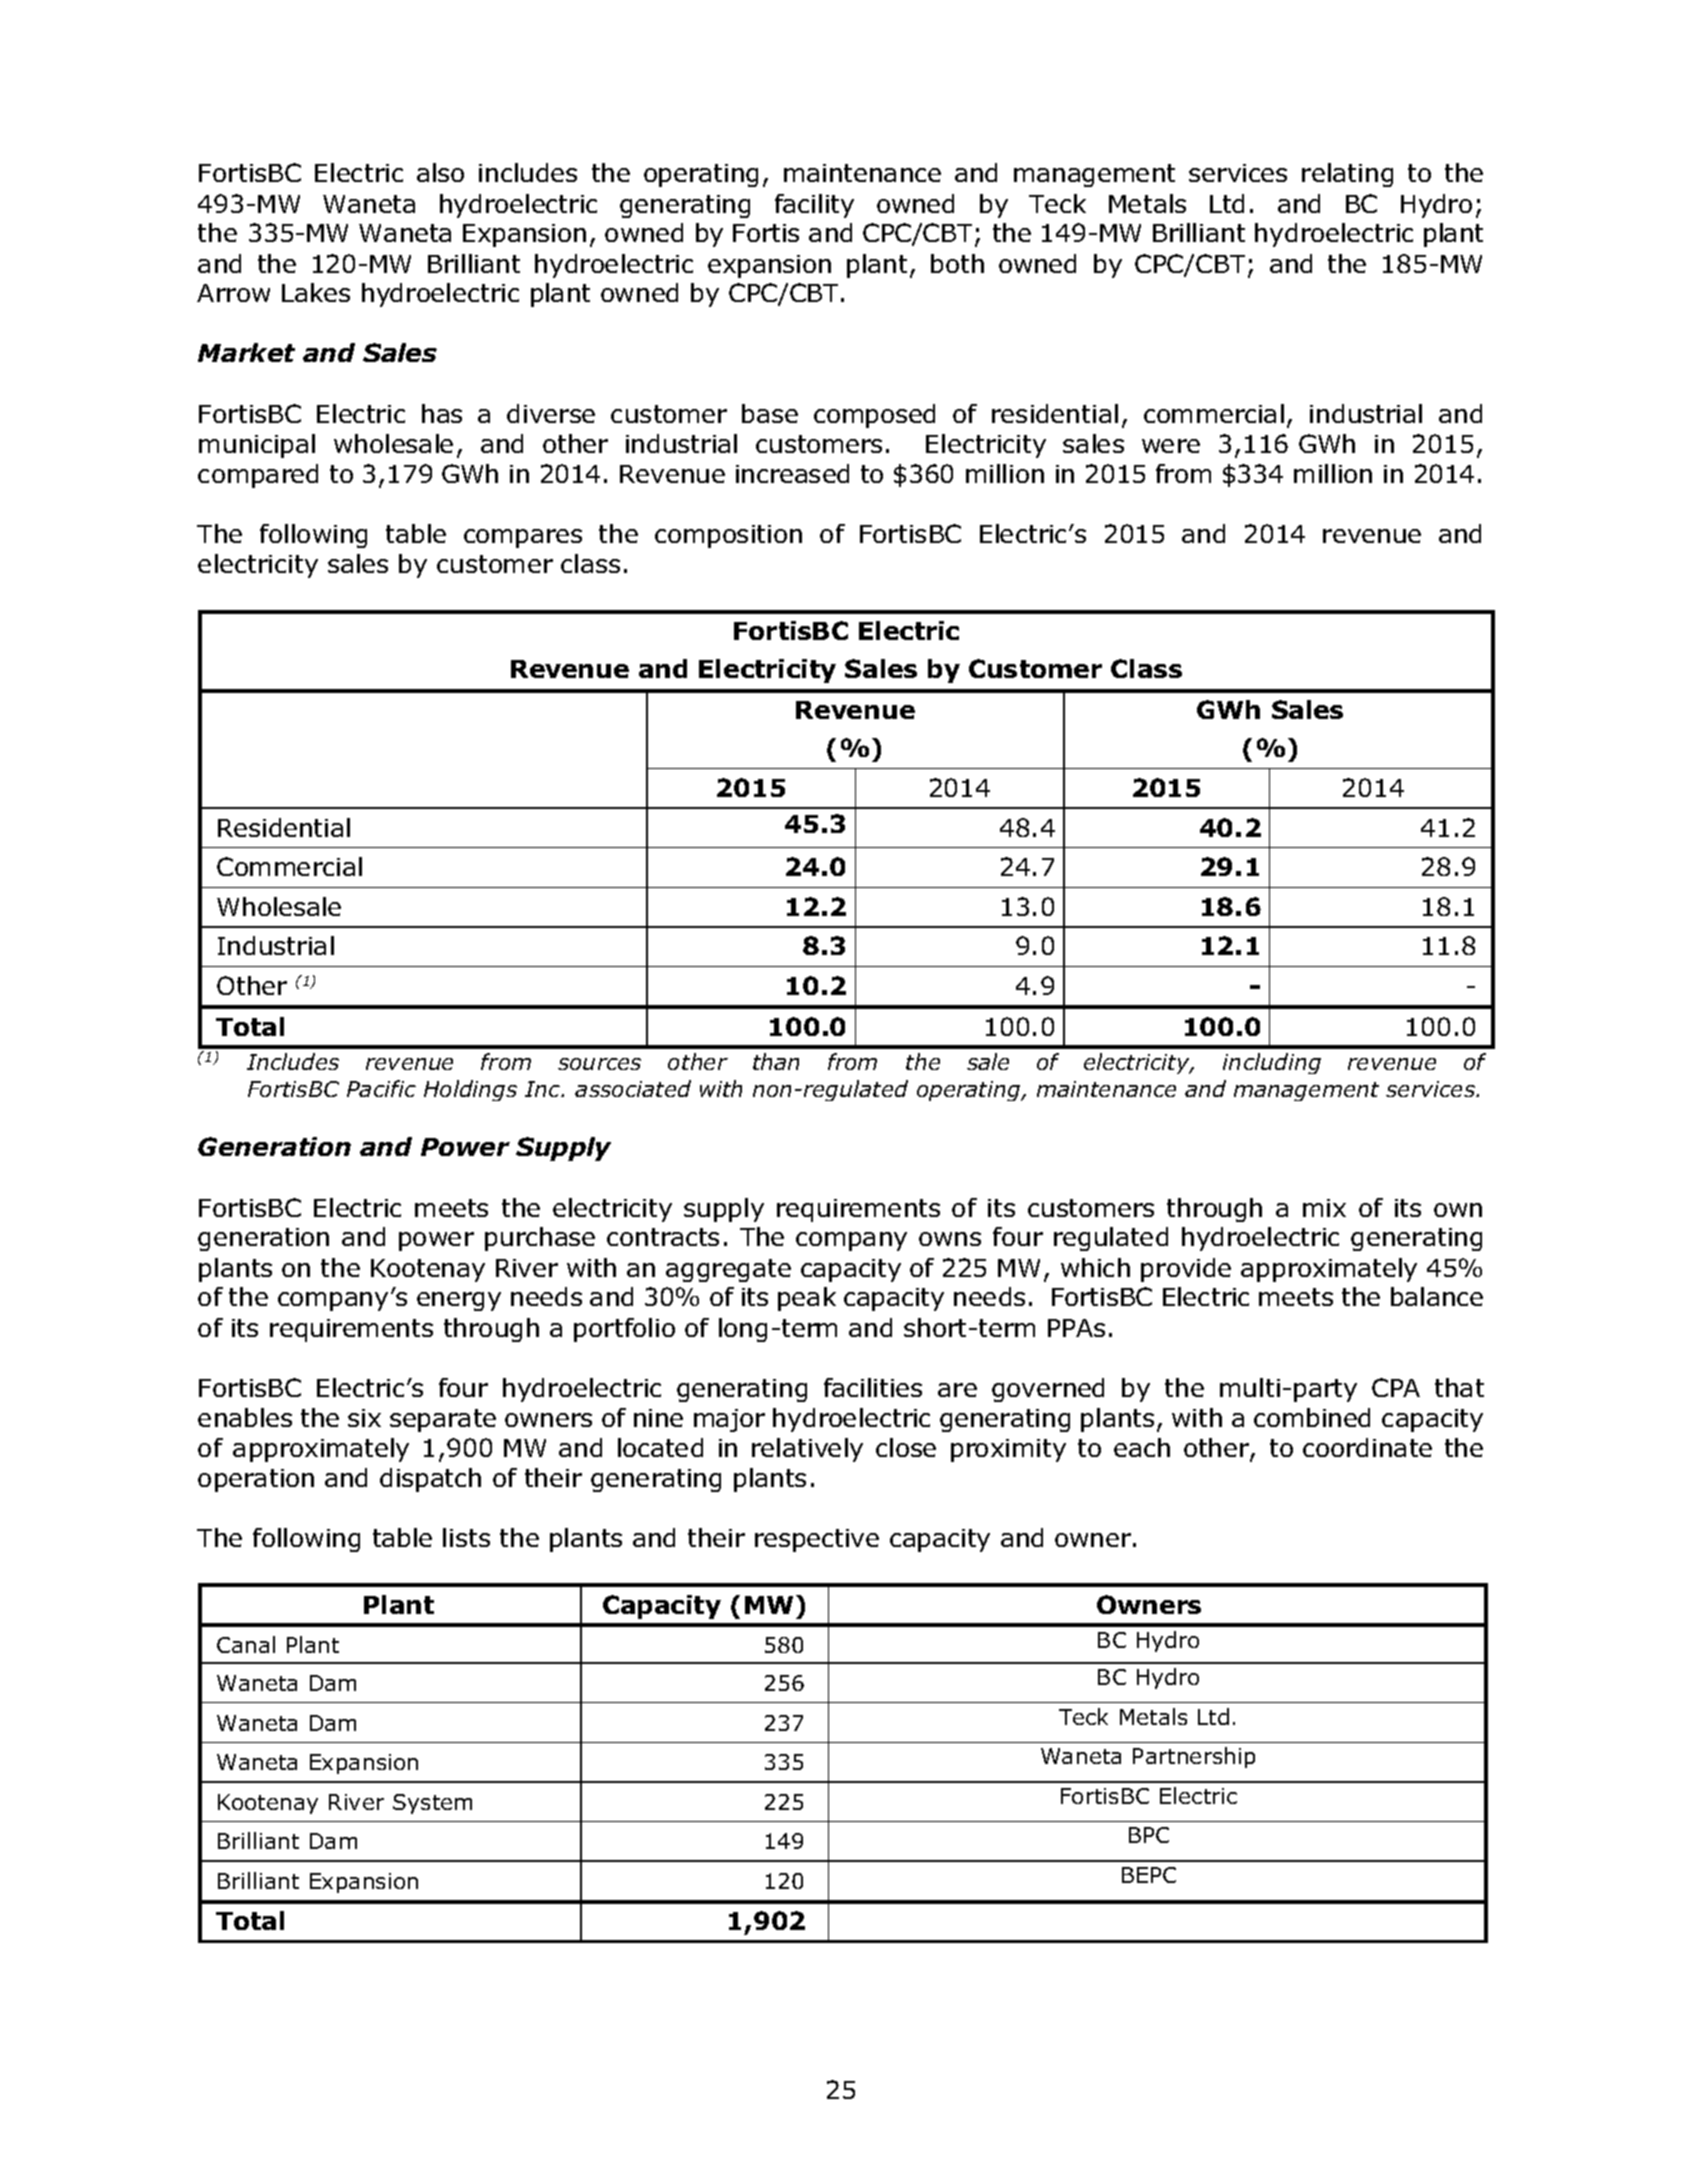 This page has width=1682, height=2177. Describe the element at coordinates (523, 538) in the page. I see `compares` at that location.
